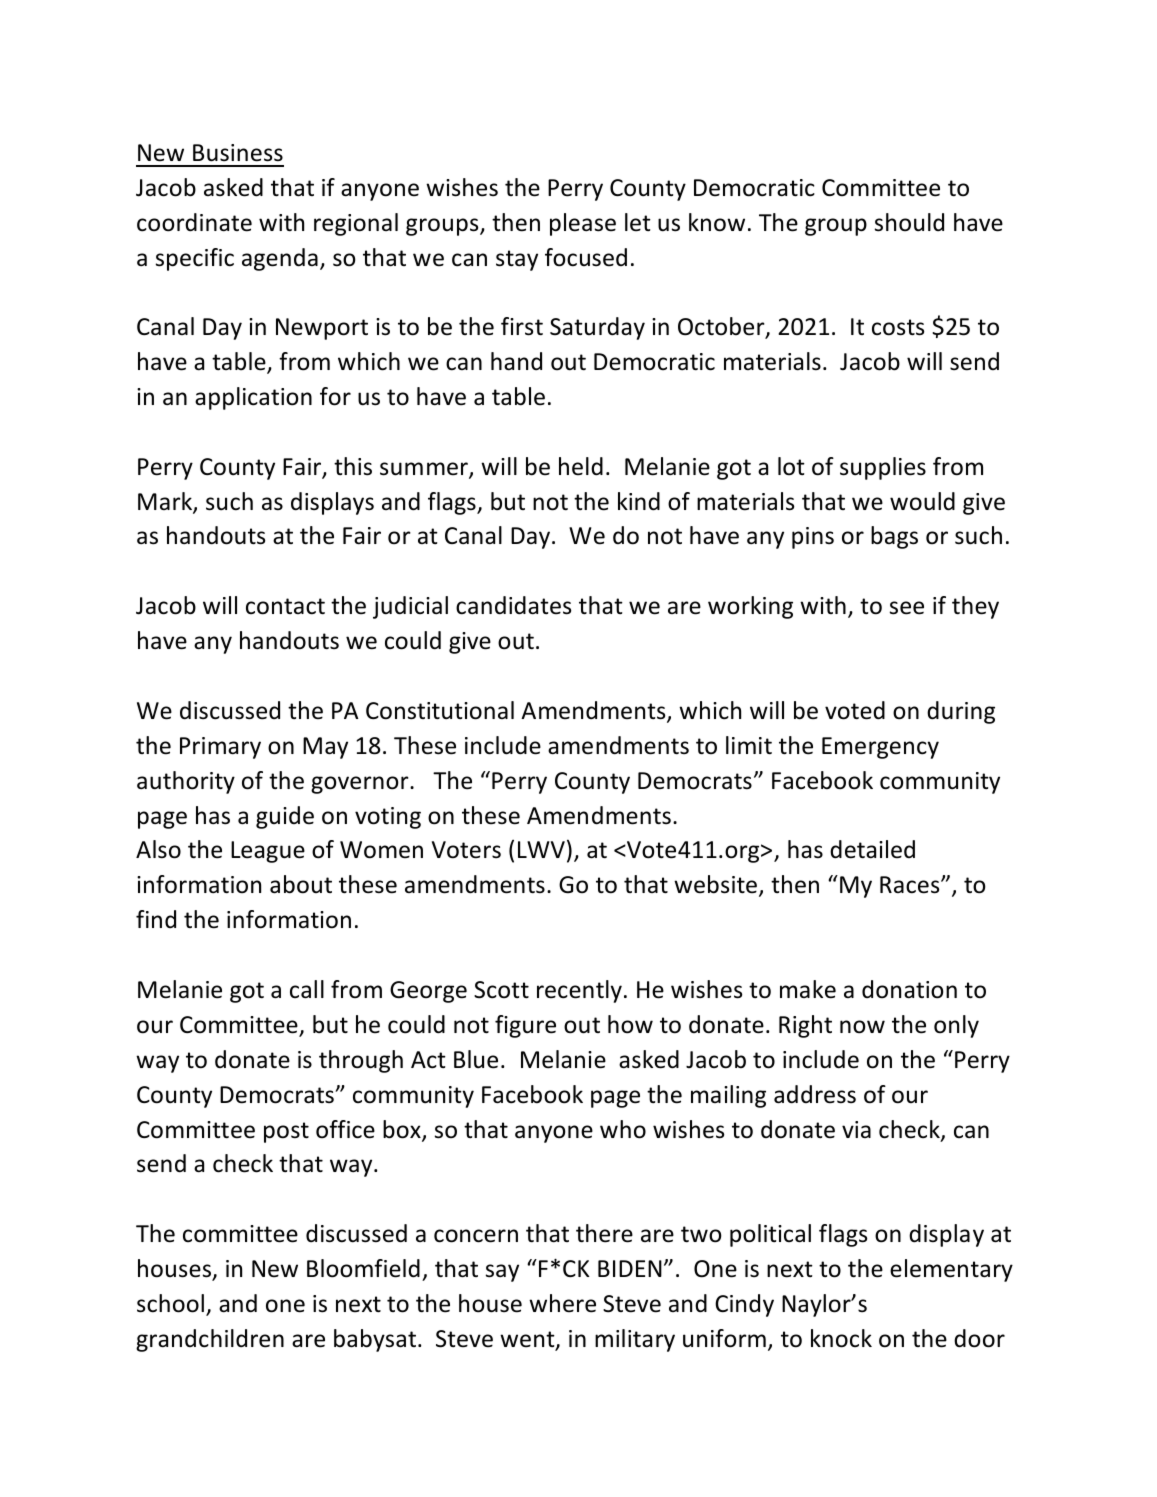 This image has width=1157, height=1497. What do you see at coordinates (583, 224) in the image?
I see `please` at bounding box center [583, 224].
